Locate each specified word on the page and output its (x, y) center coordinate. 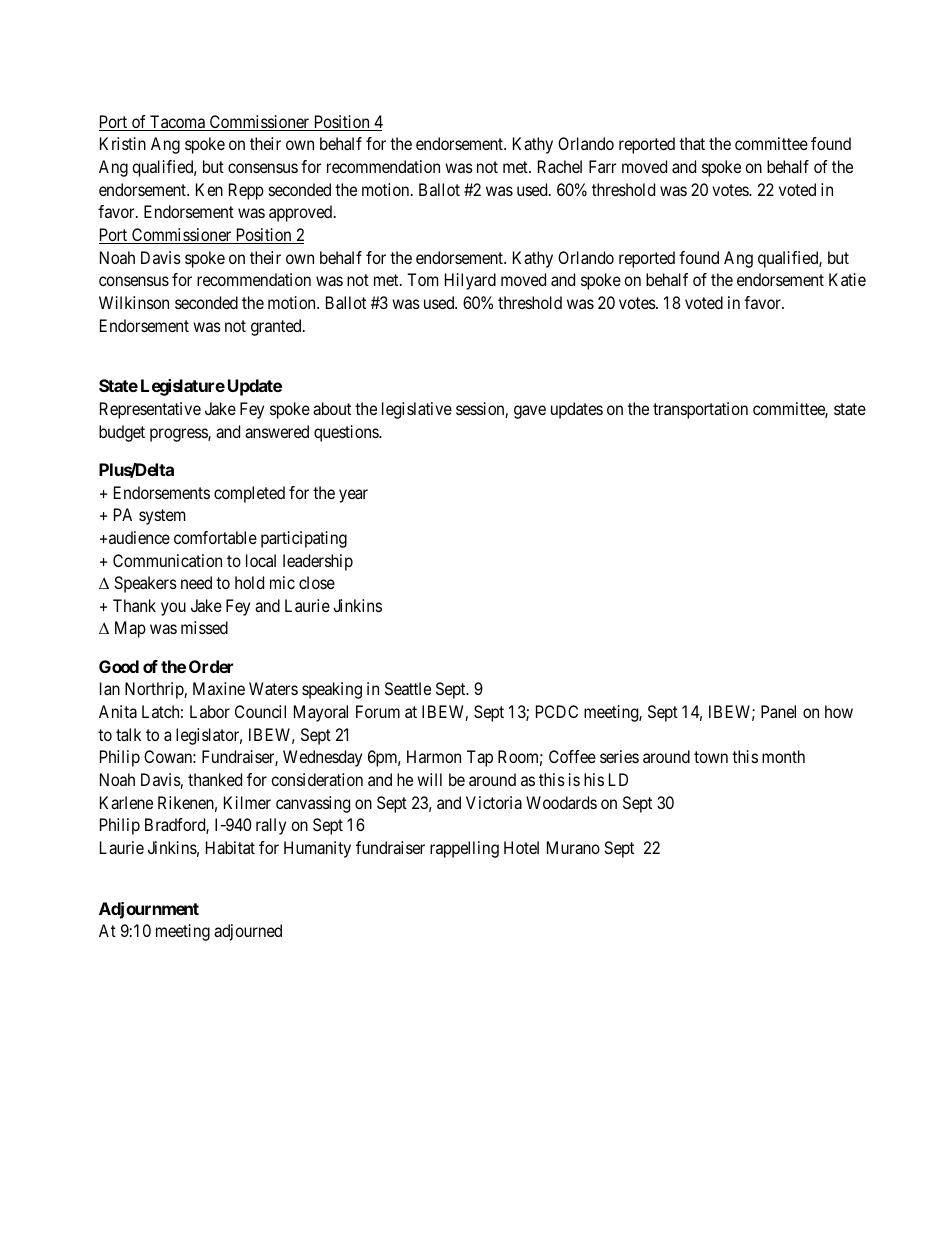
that (692, 143)
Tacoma (177, 123)
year (353, 496)
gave (530, 412)
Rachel (560, 166)
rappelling (464, 849)
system (162, 517)
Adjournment (149, 910)
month (783, 756)
